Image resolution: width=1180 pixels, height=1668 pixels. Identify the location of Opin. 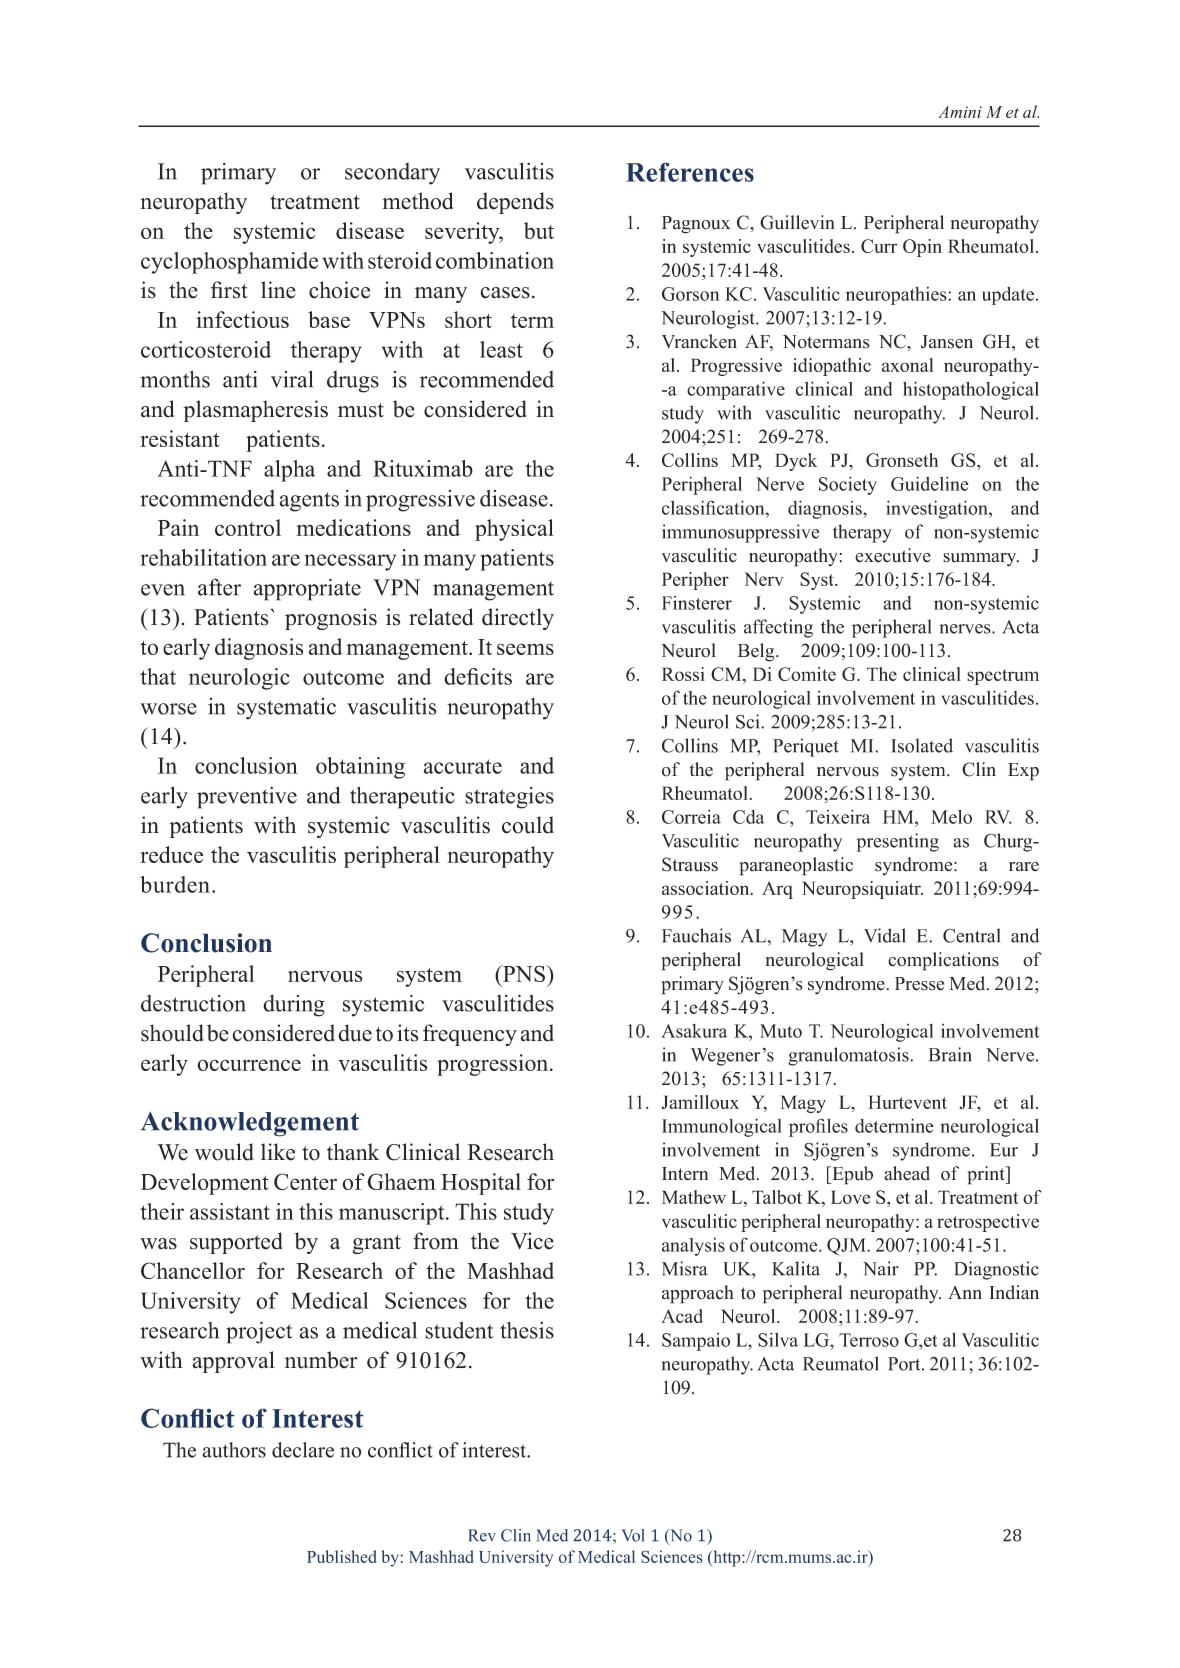
(922, 248).
